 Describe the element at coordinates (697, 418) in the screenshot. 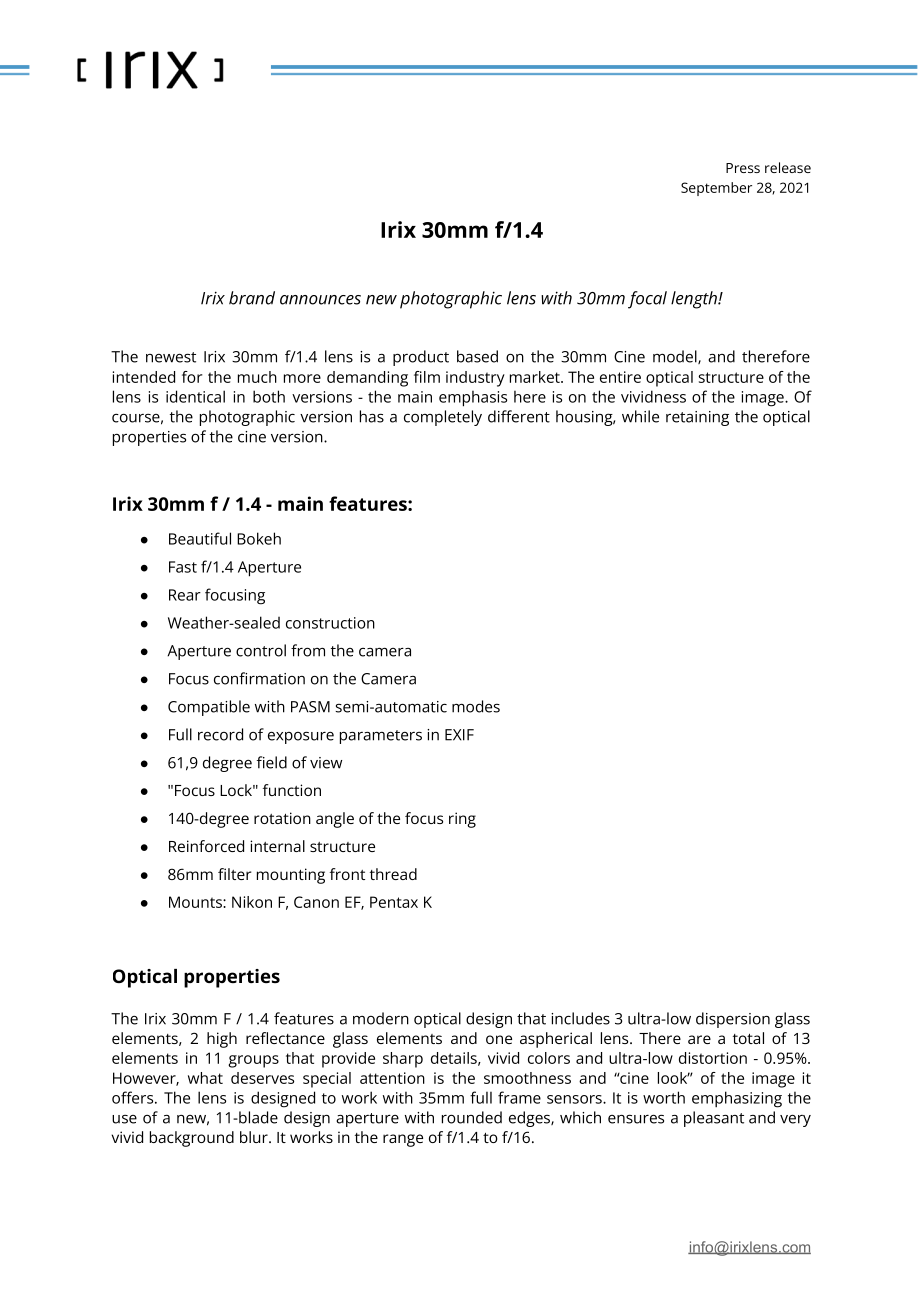

I see `retaining` at that location.
